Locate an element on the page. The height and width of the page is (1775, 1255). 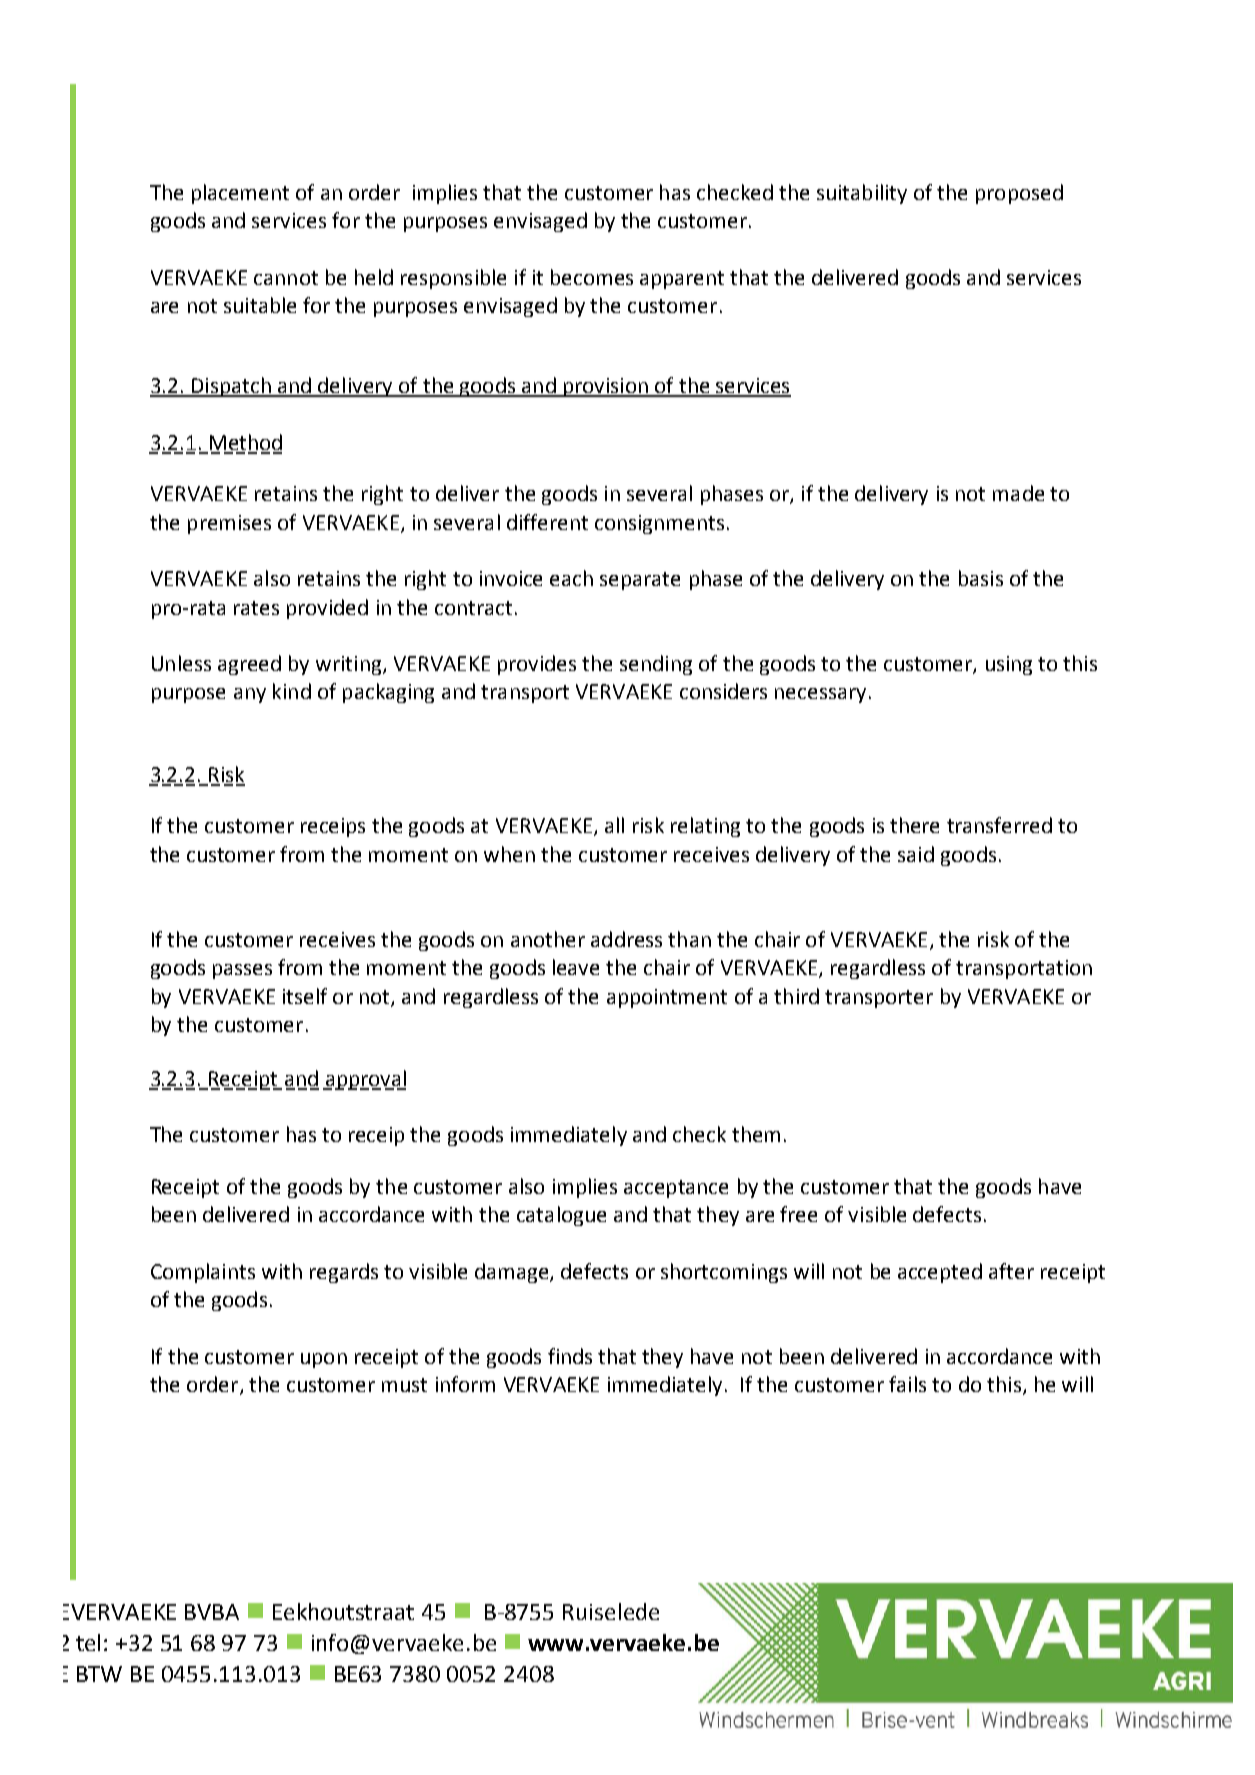
upon is located at coordinates (324, 1360).
